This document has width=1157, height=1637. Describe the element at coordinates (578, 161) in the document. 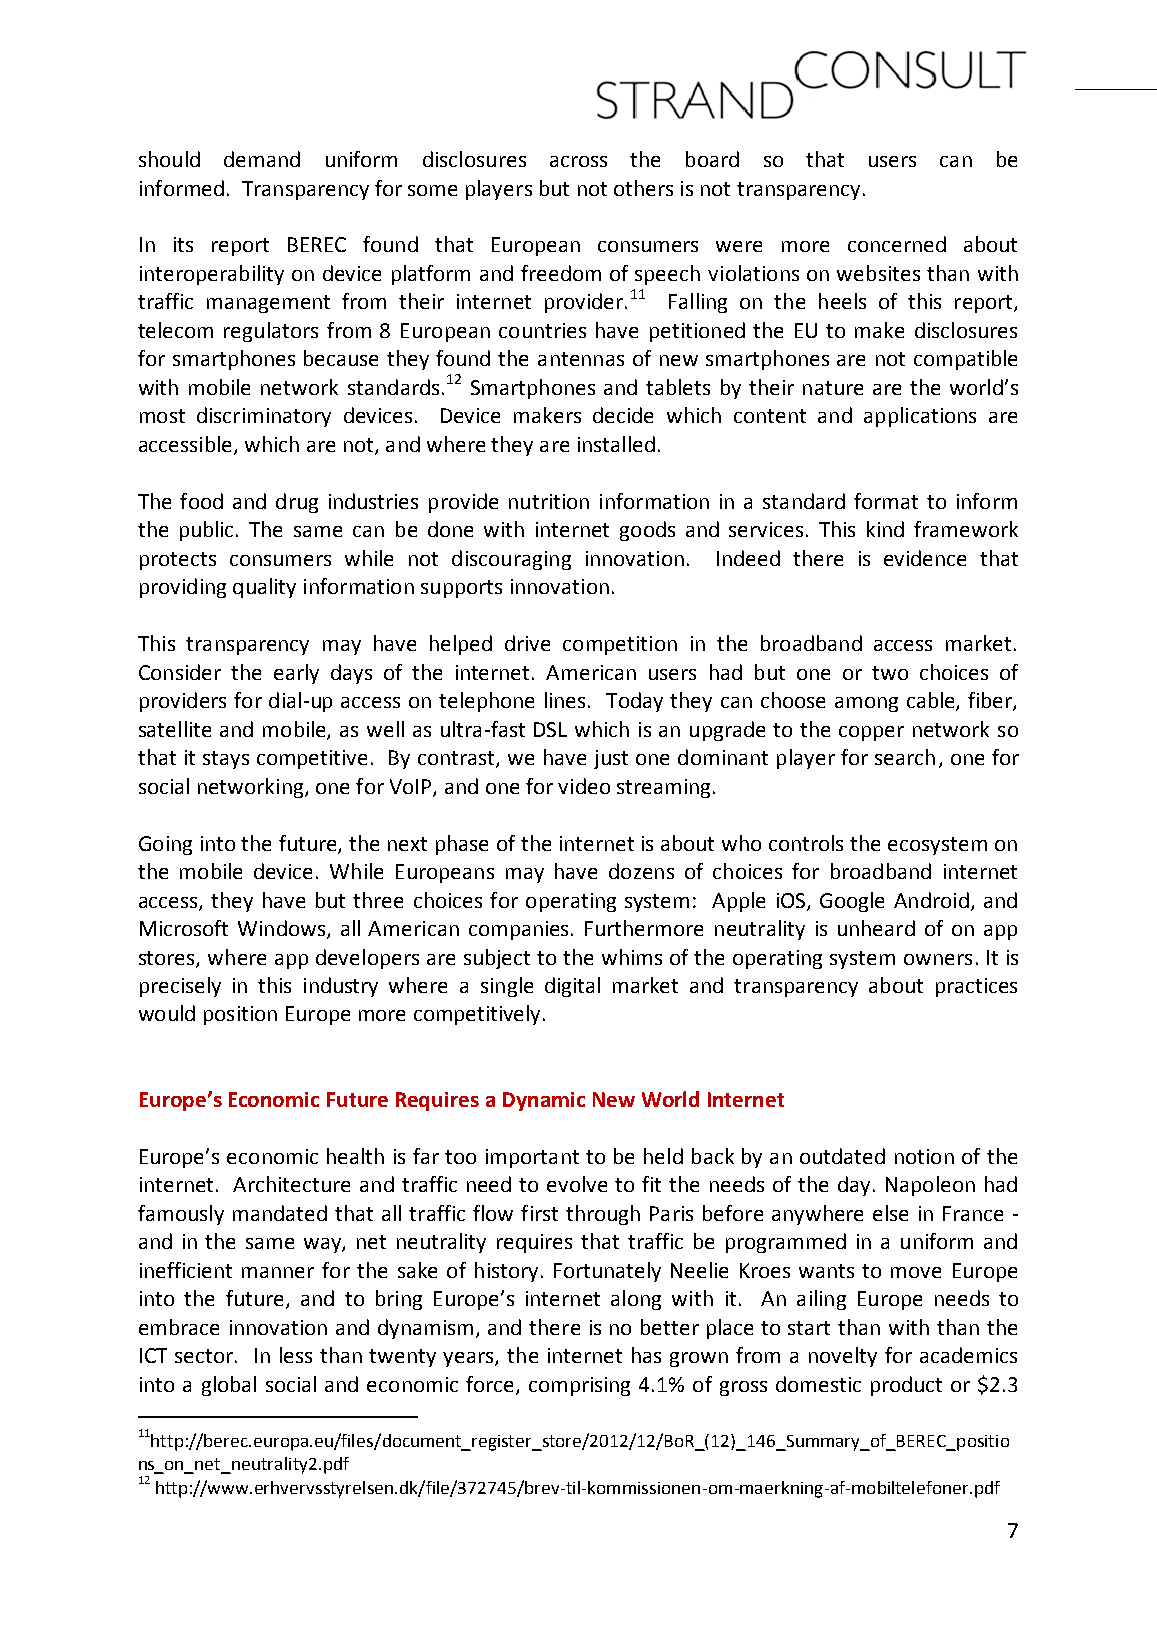

I see `across` at that location.
